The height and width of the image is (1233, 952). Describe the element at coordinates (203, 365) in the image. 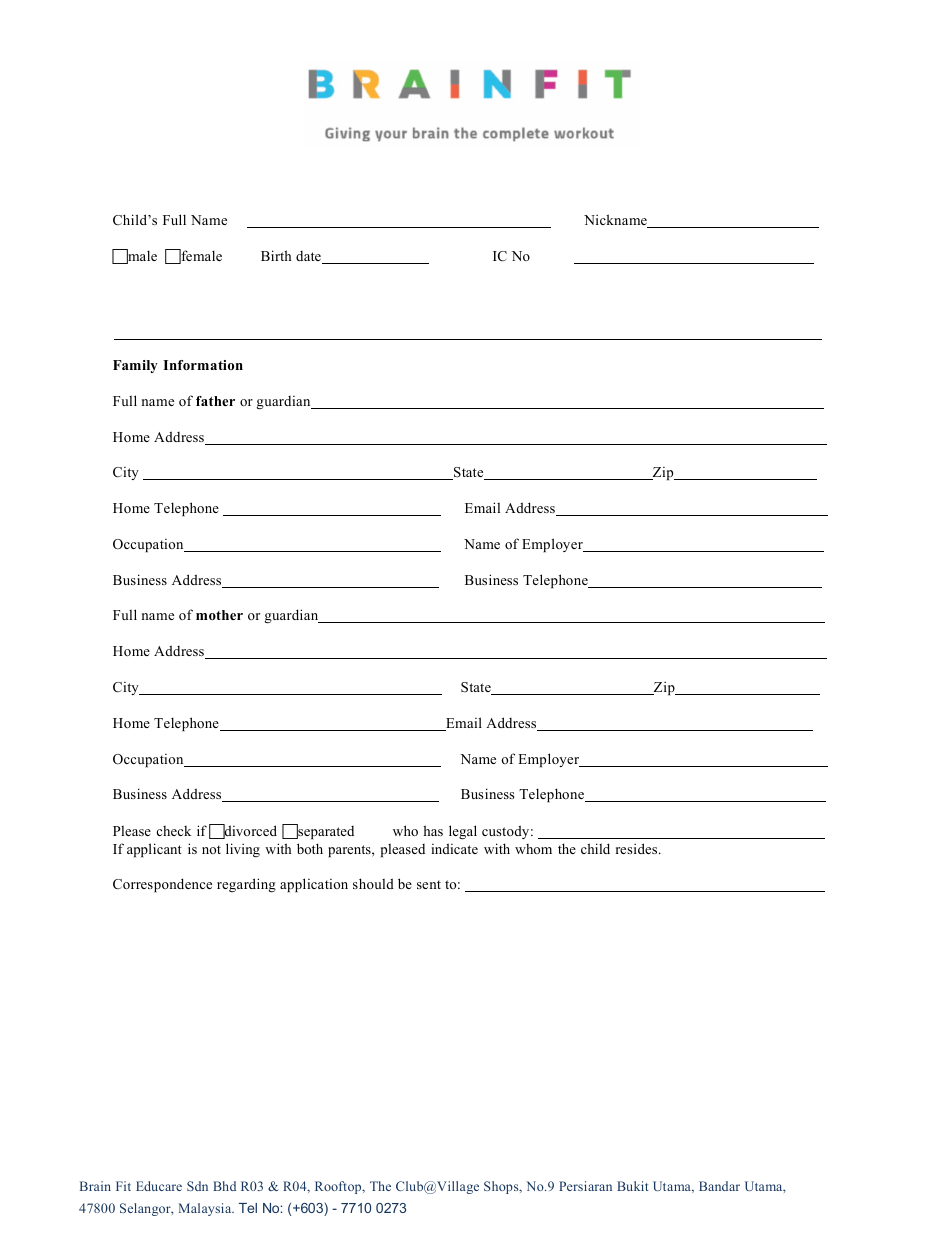

I see `Information` at that location.
